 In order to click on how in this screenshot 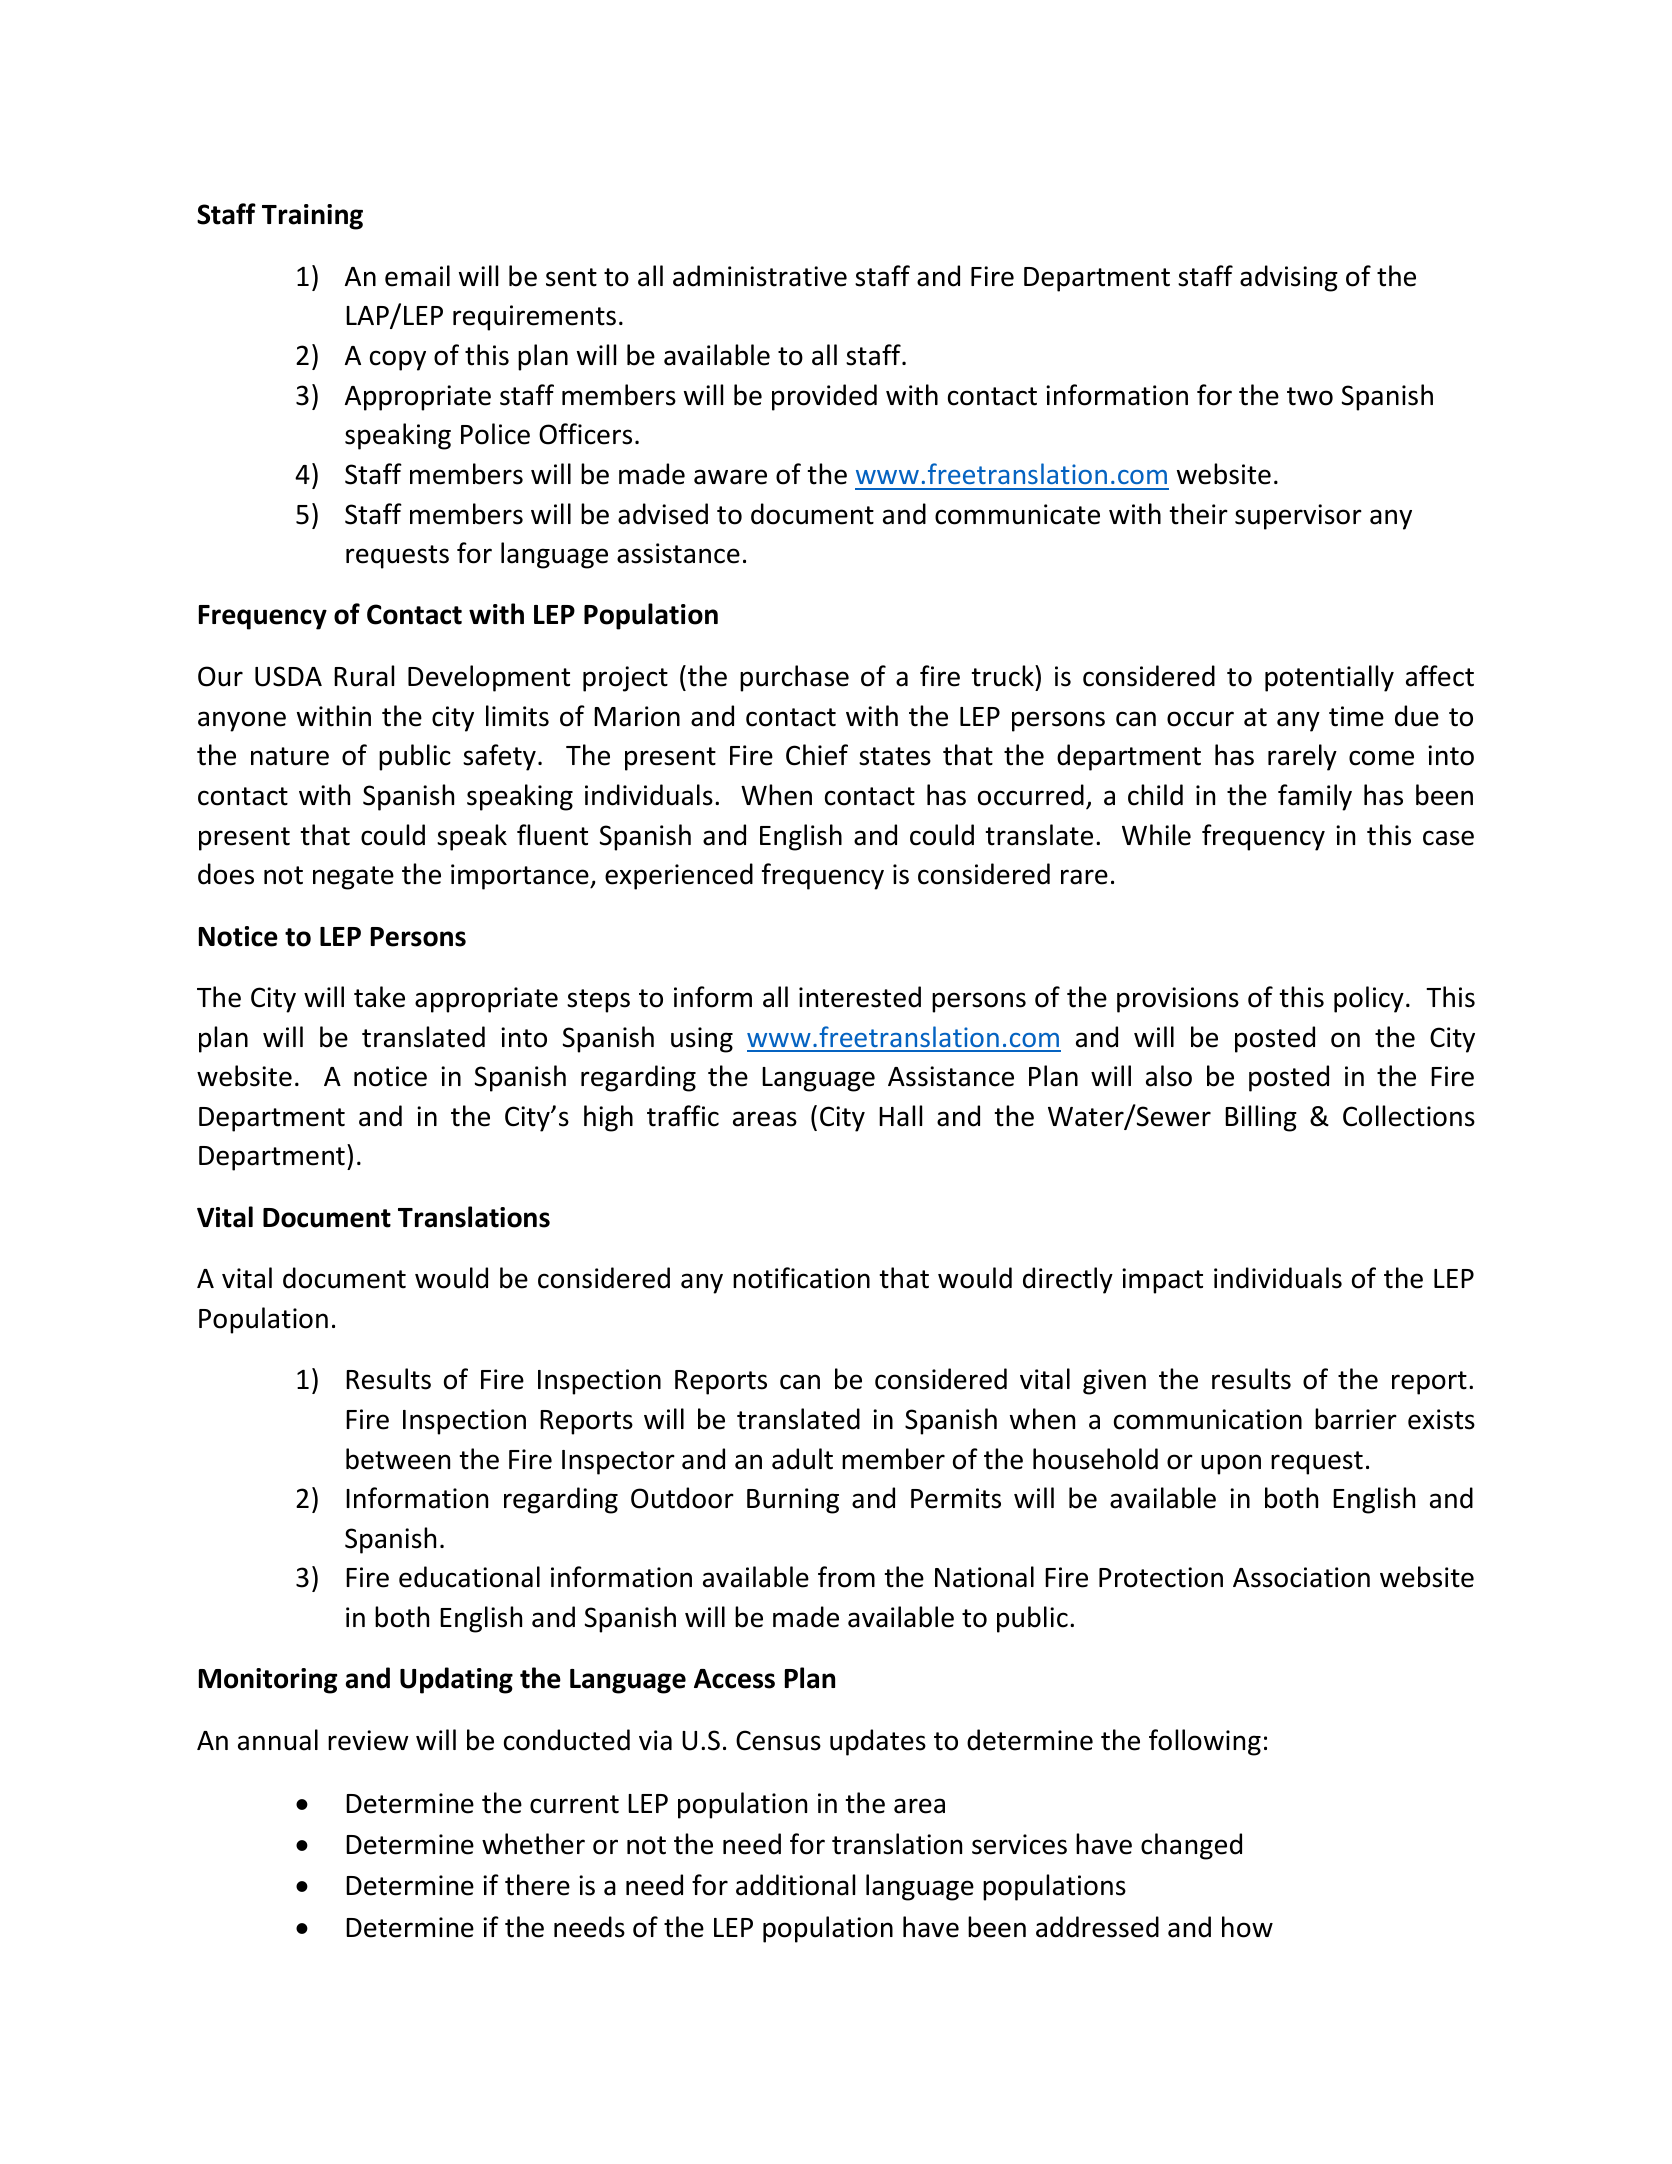, I will do `click(1247, 1927)`.
